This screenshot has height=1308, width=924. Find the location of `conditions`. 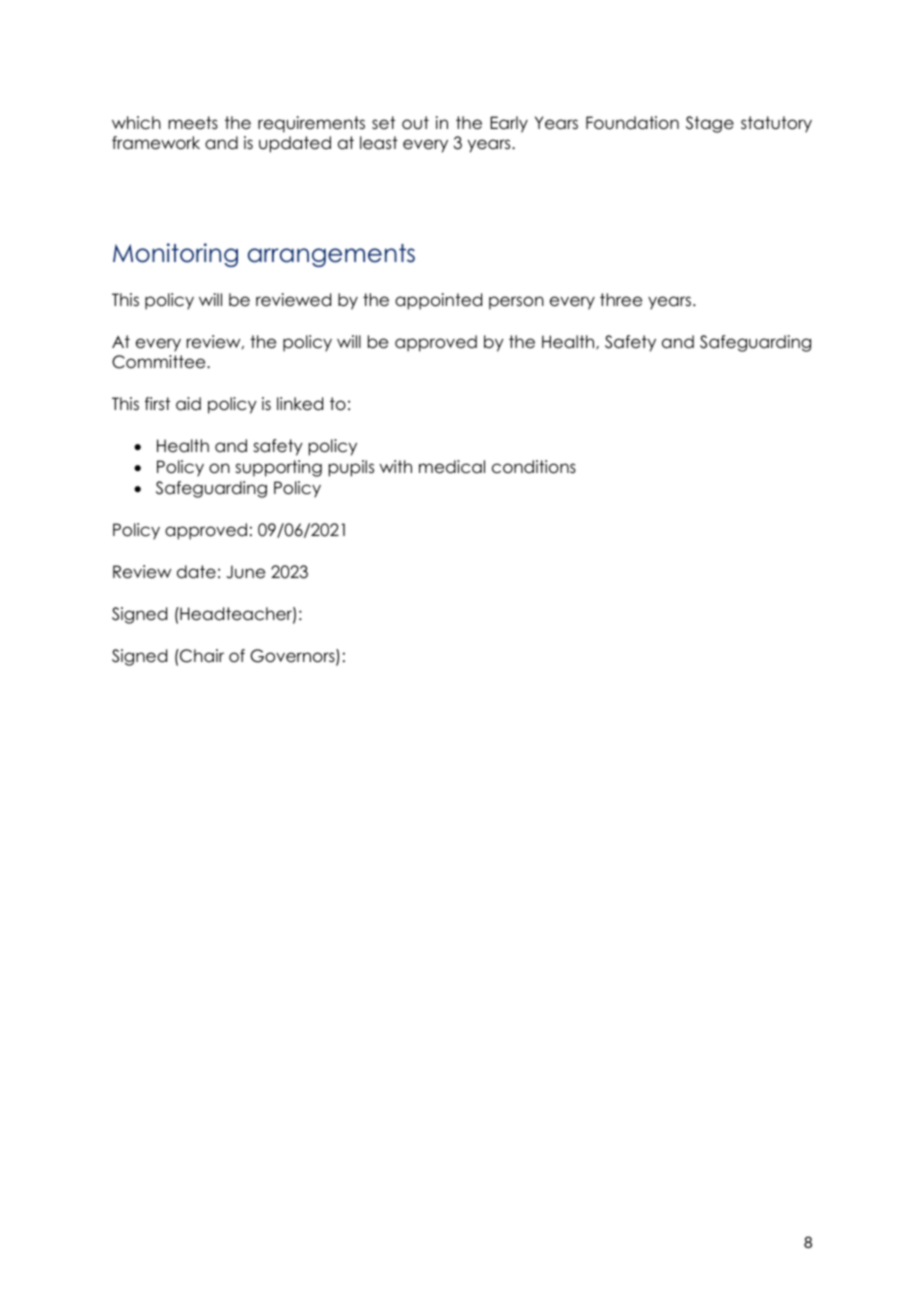

conditions is located at coordinates (534, 467).
